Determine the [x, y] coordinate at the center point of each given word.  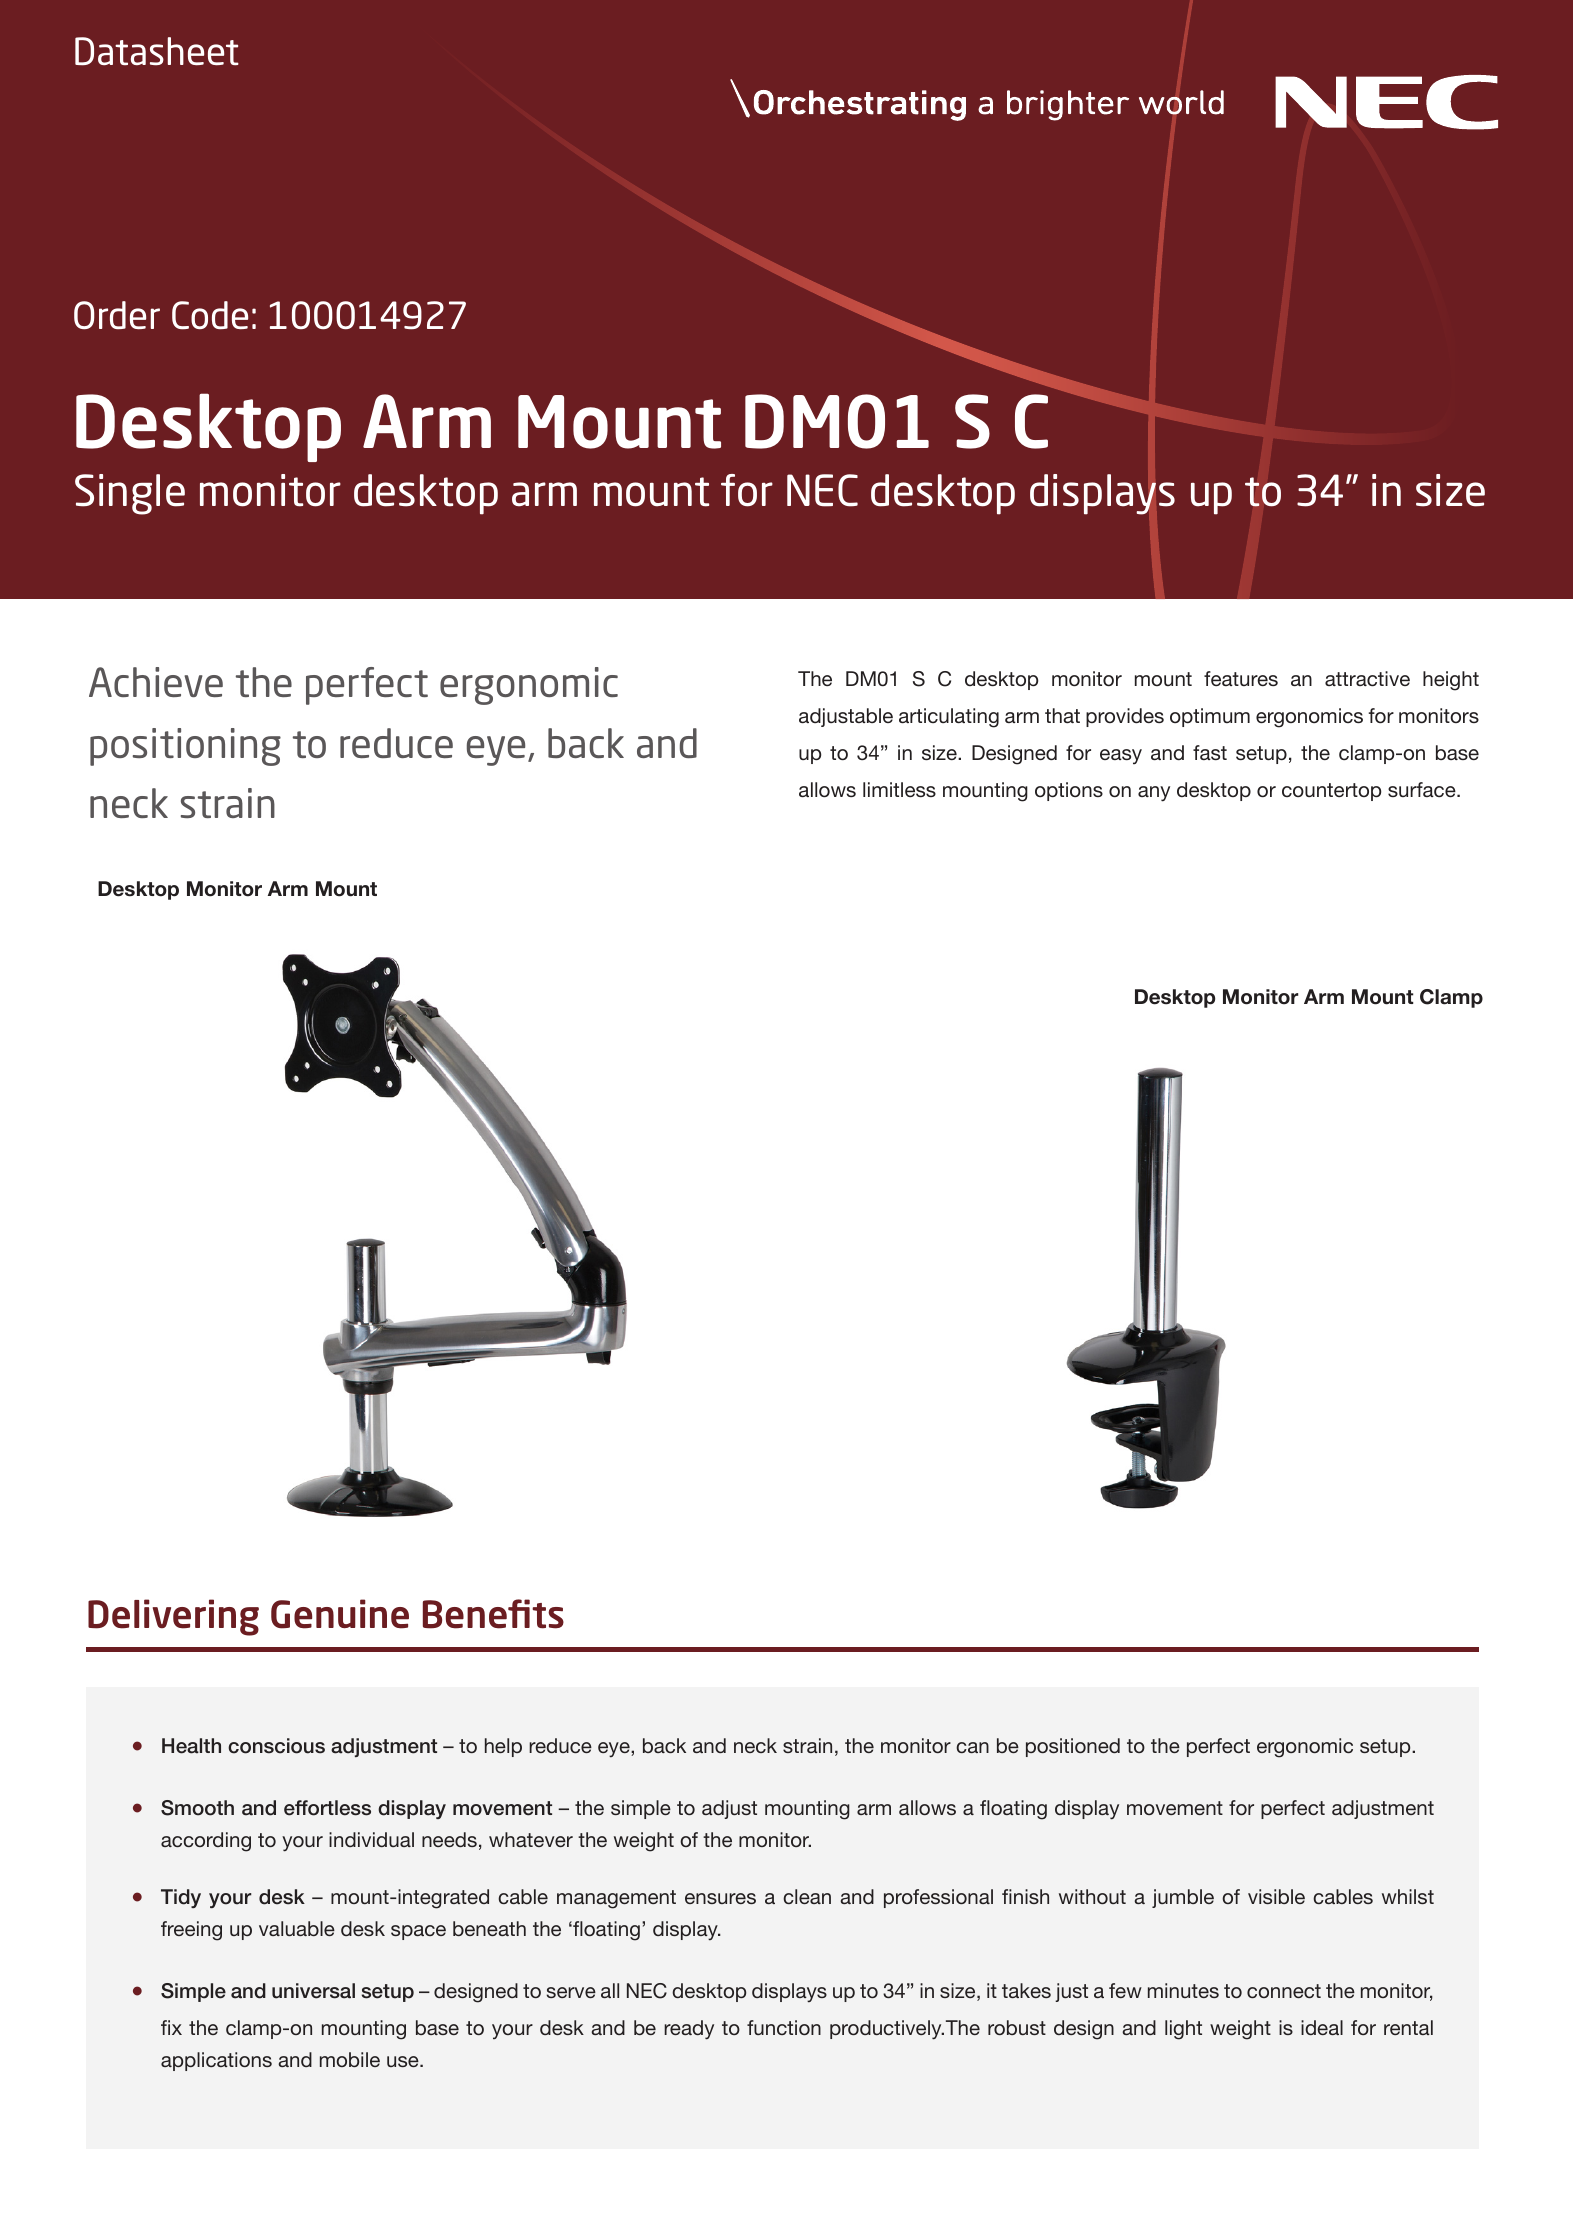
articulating [949, 718]
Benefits [493, 1614]
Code [210, 315]
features [1241, 678]
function [784, 2027]
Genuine [340, 1614]
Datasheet [157, 51]
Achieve [156, 682]
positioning [185, 747]
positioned [1073, 1747]
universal [313, 1991]
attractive [1367, 678]
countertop [1331, 792]
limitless [899, 789]
